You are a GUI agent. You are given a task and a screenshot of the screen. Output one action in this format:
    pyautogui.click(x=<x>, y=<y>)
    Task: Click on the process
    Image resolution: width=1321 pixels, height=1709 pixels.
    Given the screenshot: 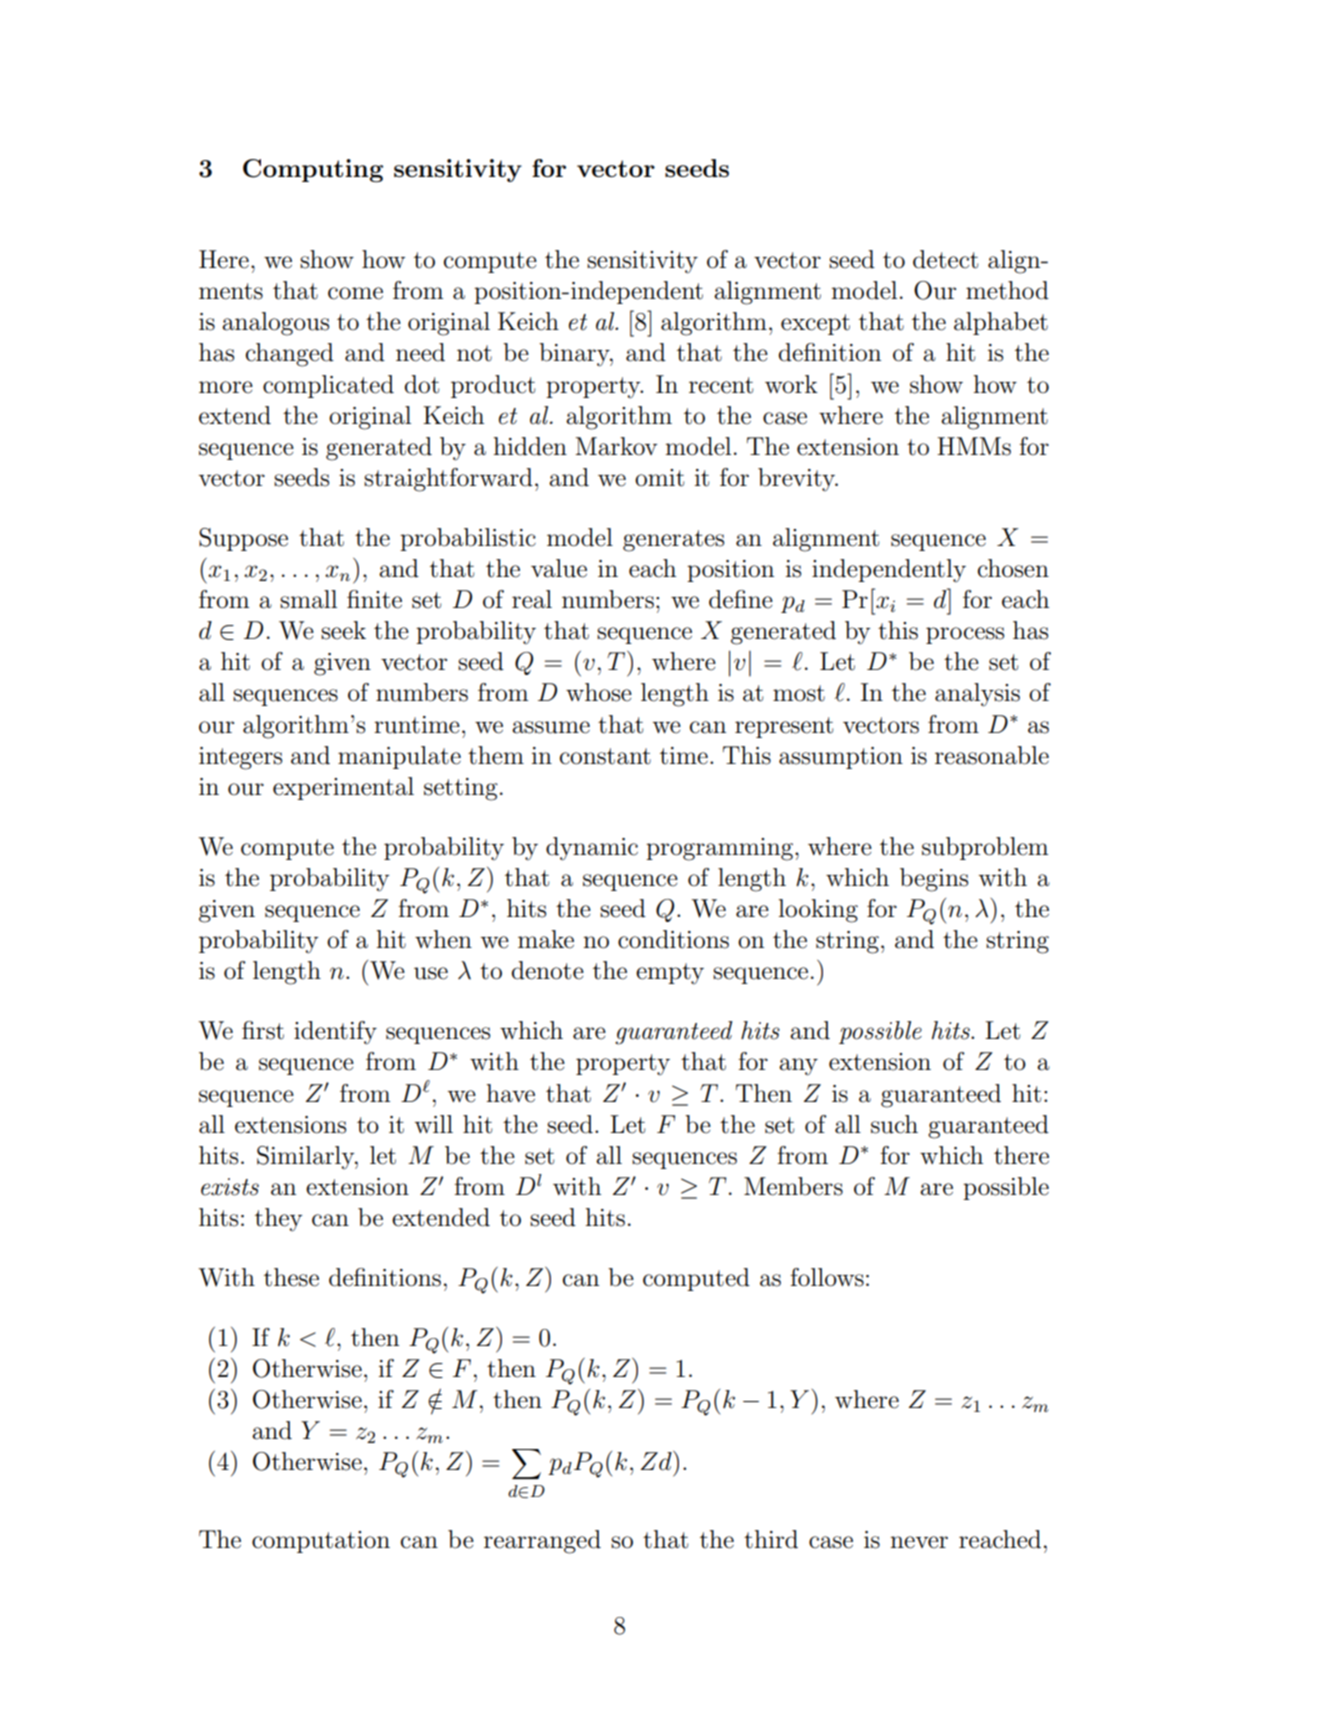 What is the action you would take?
    pyautogui.click(x=965, y=635)
